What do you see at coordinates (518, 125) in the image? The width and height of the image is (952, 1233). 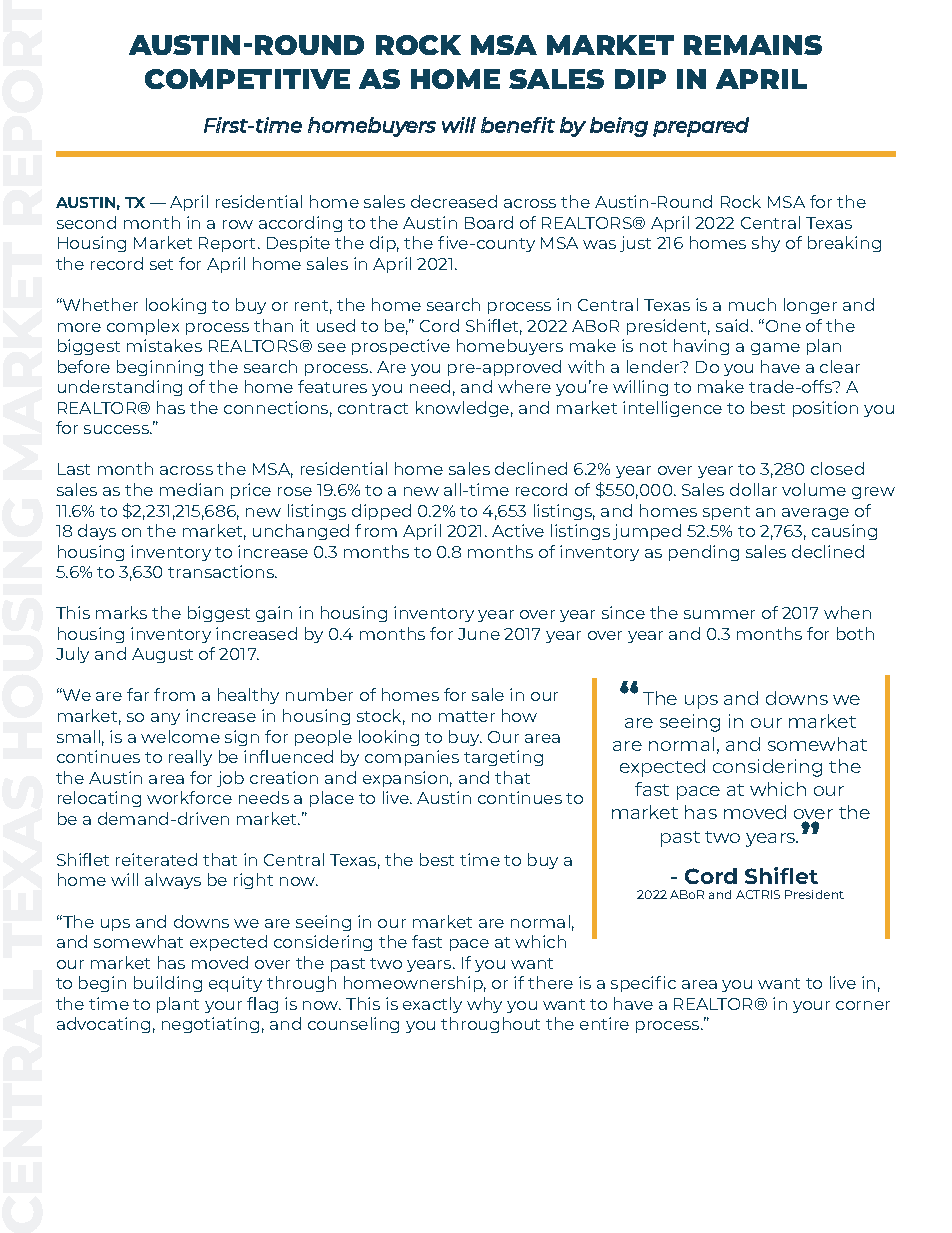 I see `benefit` at bounding box center [518, 125].
